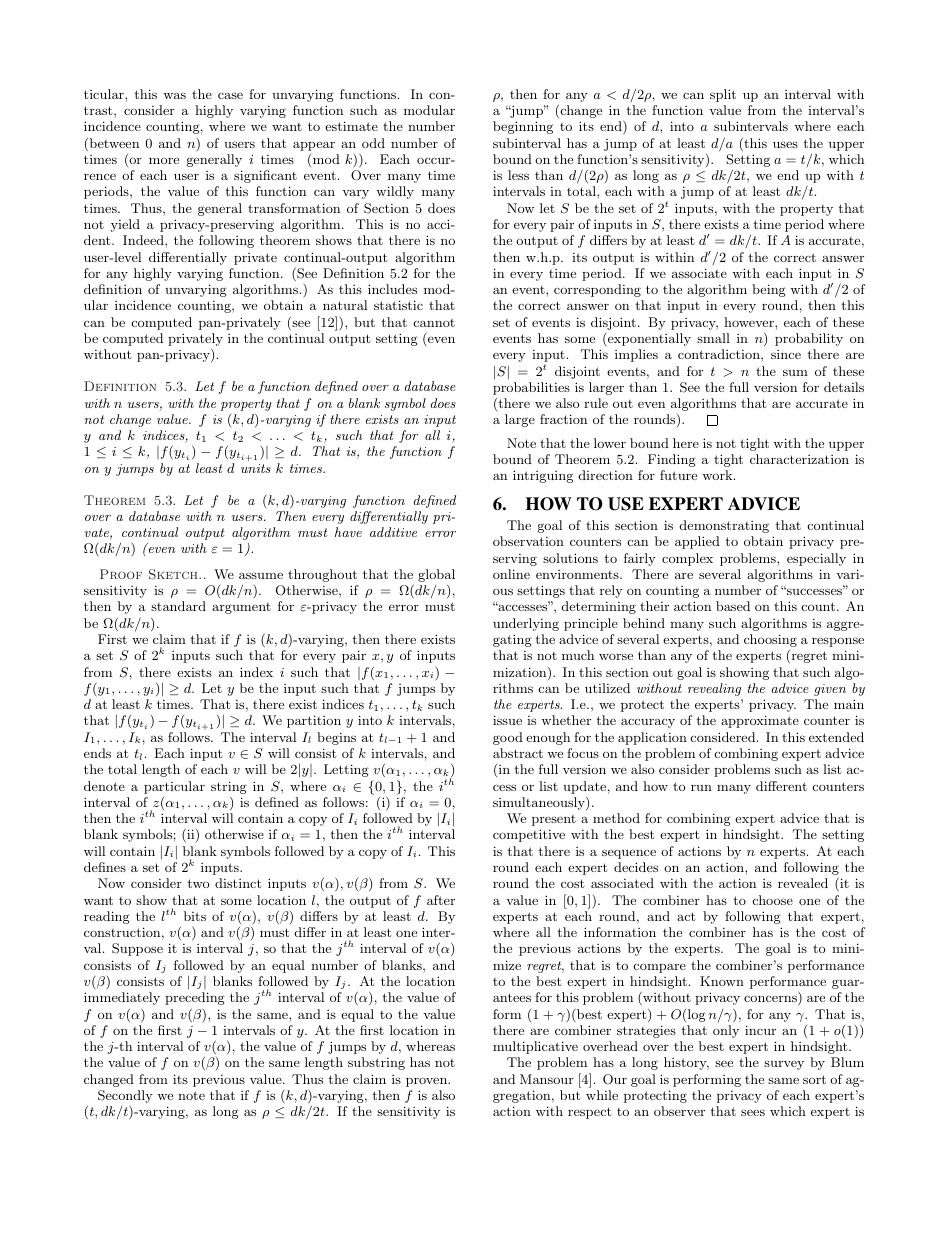 The height and width of the screenshot is (1233, 952). Describe the element at coordinates (256, 468) in the screenshot. I see `units` at that location.
